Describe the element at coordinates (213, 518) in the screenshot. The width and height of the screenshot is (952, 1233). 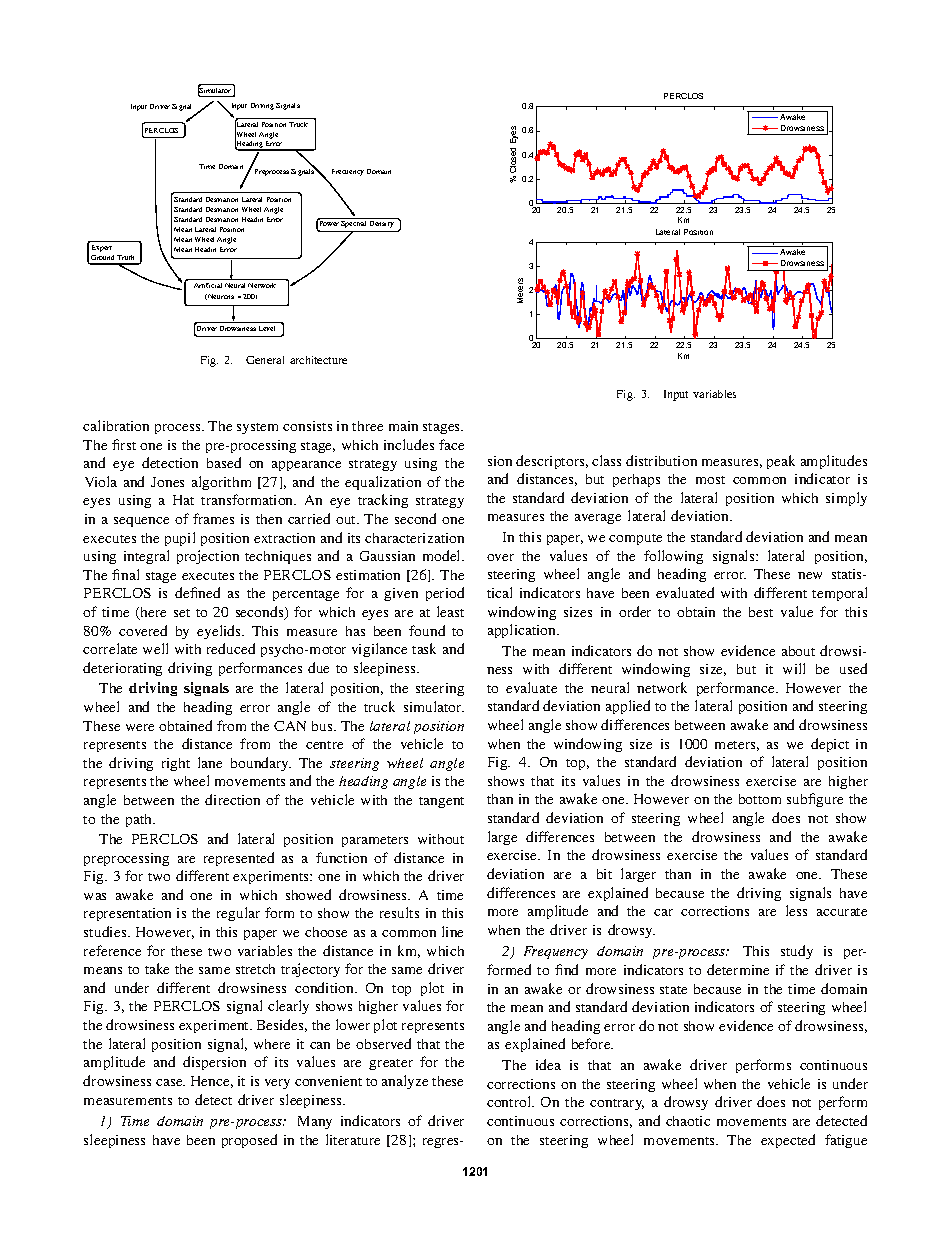
I see `frames` at that location.
